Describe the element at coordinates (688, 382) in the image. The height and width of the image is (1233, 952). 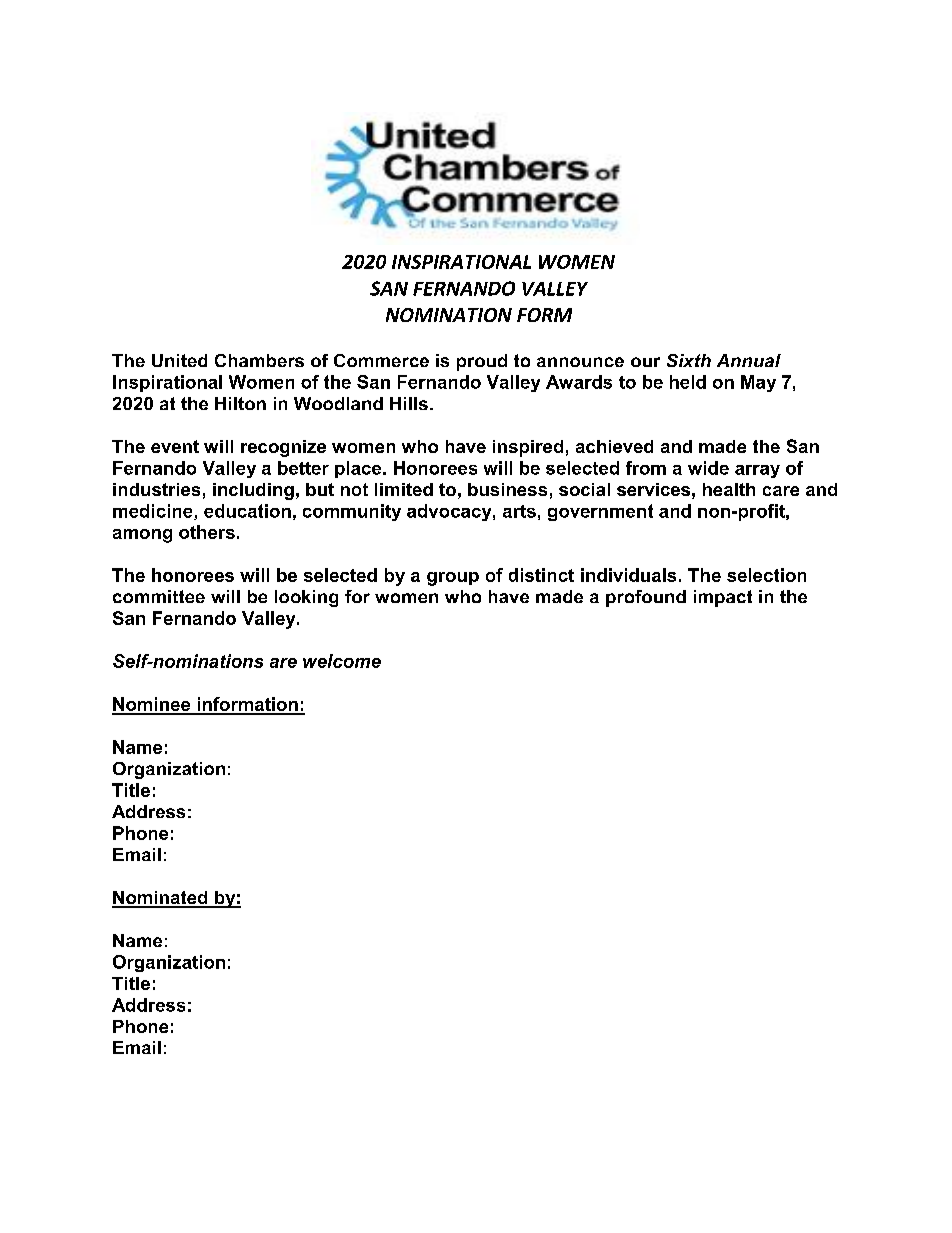
I see `held` at that location.
